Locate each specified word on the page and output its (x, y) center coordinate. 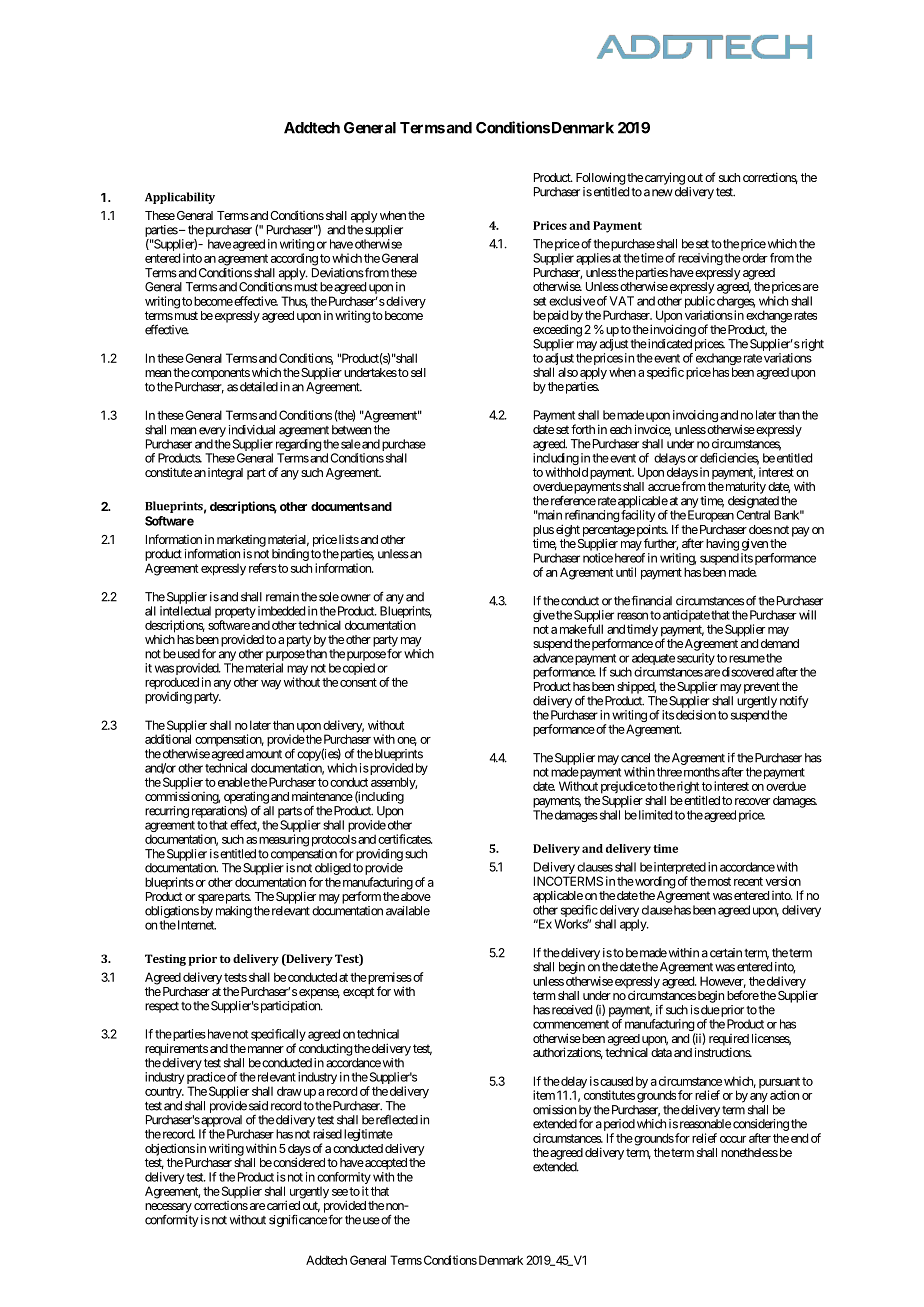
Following (600, 178)
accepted (385, 1164)
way (271, 685)
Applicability (180, 198)
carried (283, 1205)
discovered (748, 672)
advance (553, 658)
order (754, 258)
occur (733, 1139)
